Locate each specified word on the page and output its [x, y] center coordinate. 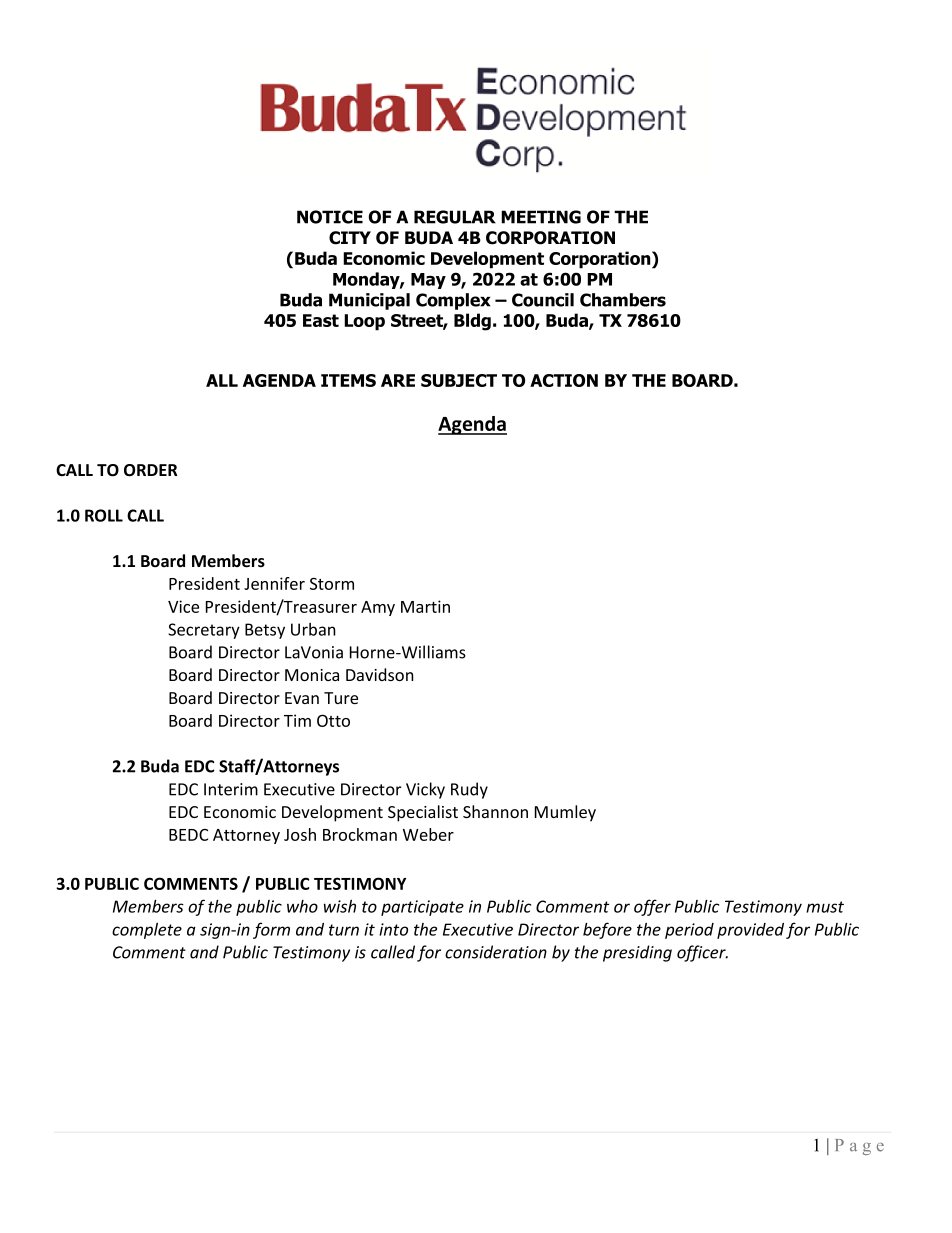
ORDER [151, 470]
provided [750, 931]
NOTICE [330, 217]
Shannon [495, 811]
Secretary [204, 631]
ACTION [564, 380]
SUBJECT [459, 380]
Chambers [623, 300]
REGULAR [455, 217]
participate [422, 908]
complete [147, 931]
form [271, 930]
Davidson [380, 674]
